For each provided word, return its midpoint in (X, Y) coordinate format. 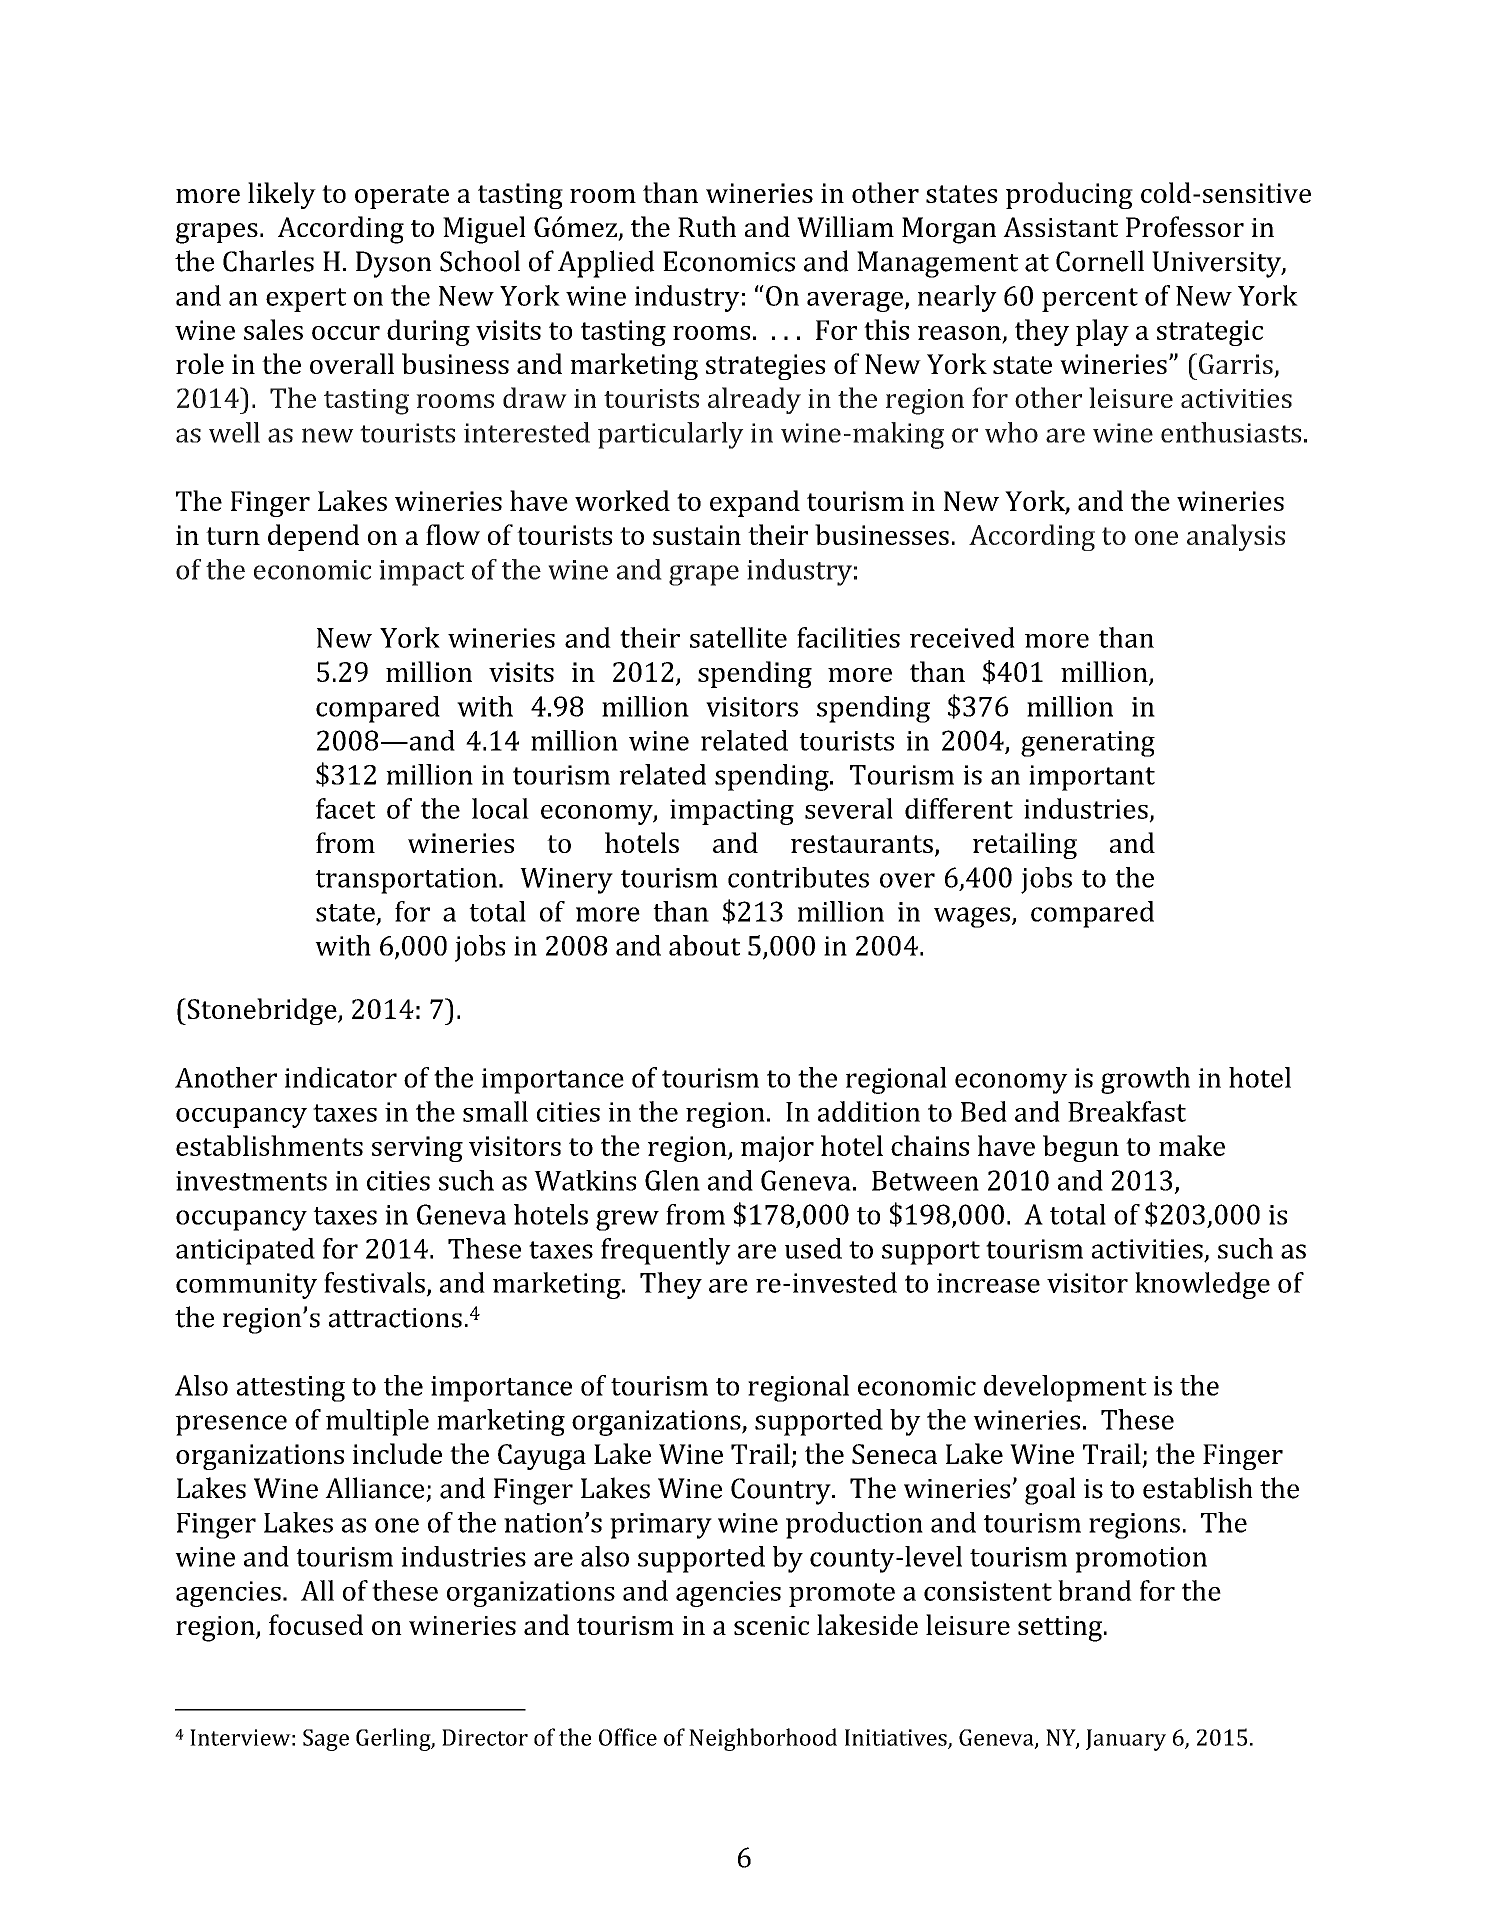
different (959, 808)
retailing (1025, 845)
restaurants (862, 844)
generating (1088, 744)
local (500, 808)
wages (972, 917)
